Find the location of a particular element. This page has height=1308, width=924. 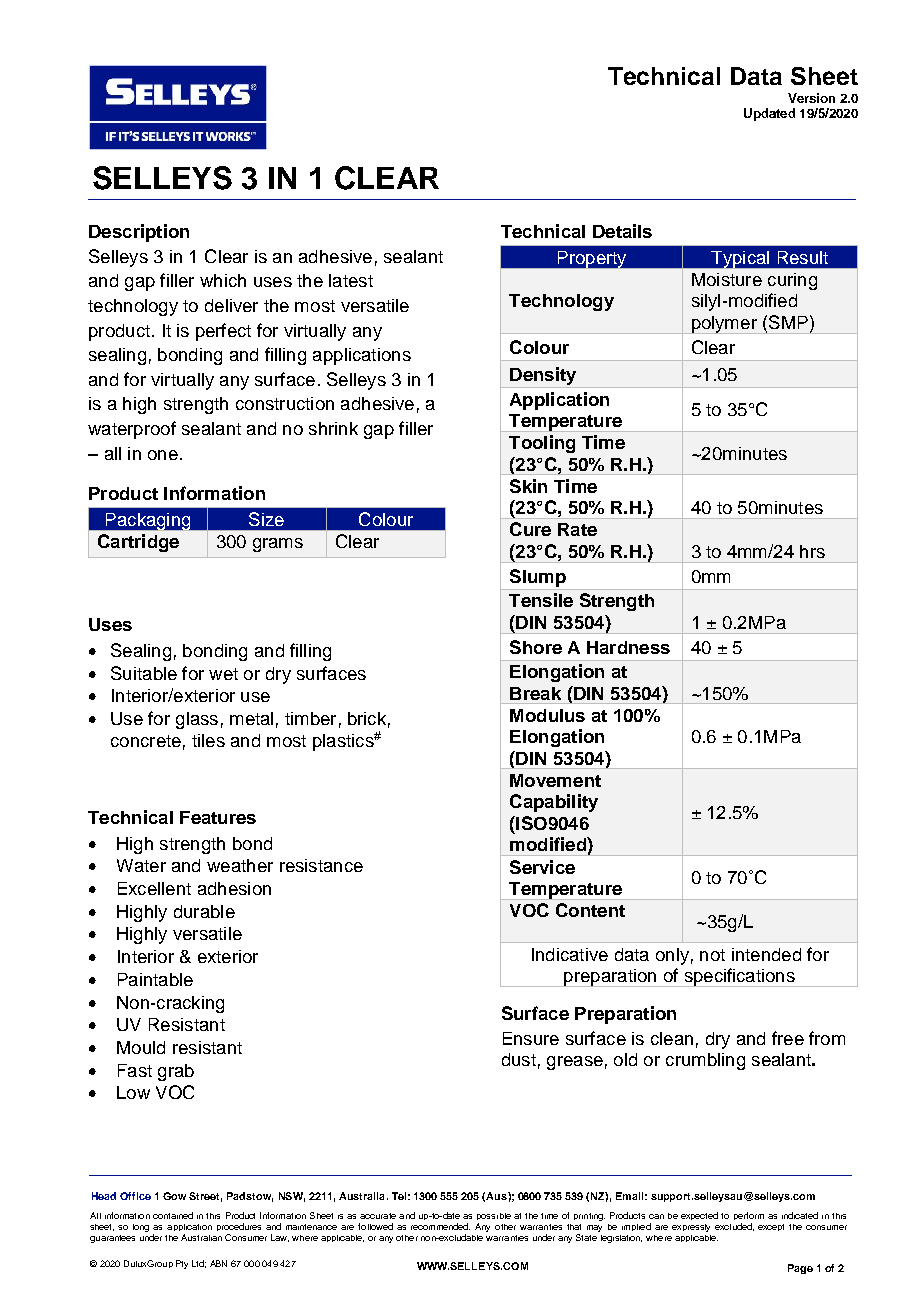

Description is located at coordinates (139, 233).
